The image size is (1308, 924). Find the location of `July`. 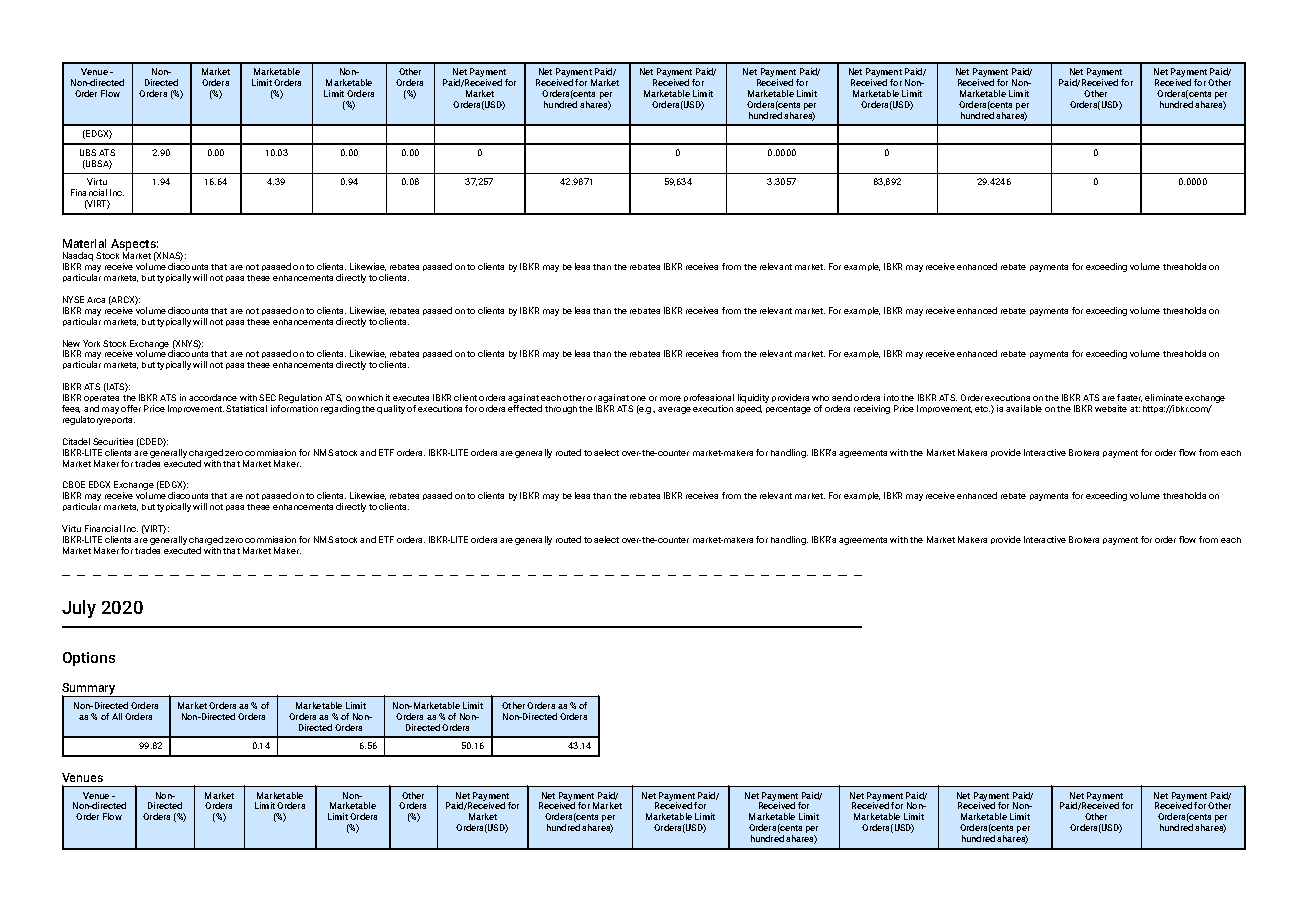

July is located at coordinates (79, 609).
